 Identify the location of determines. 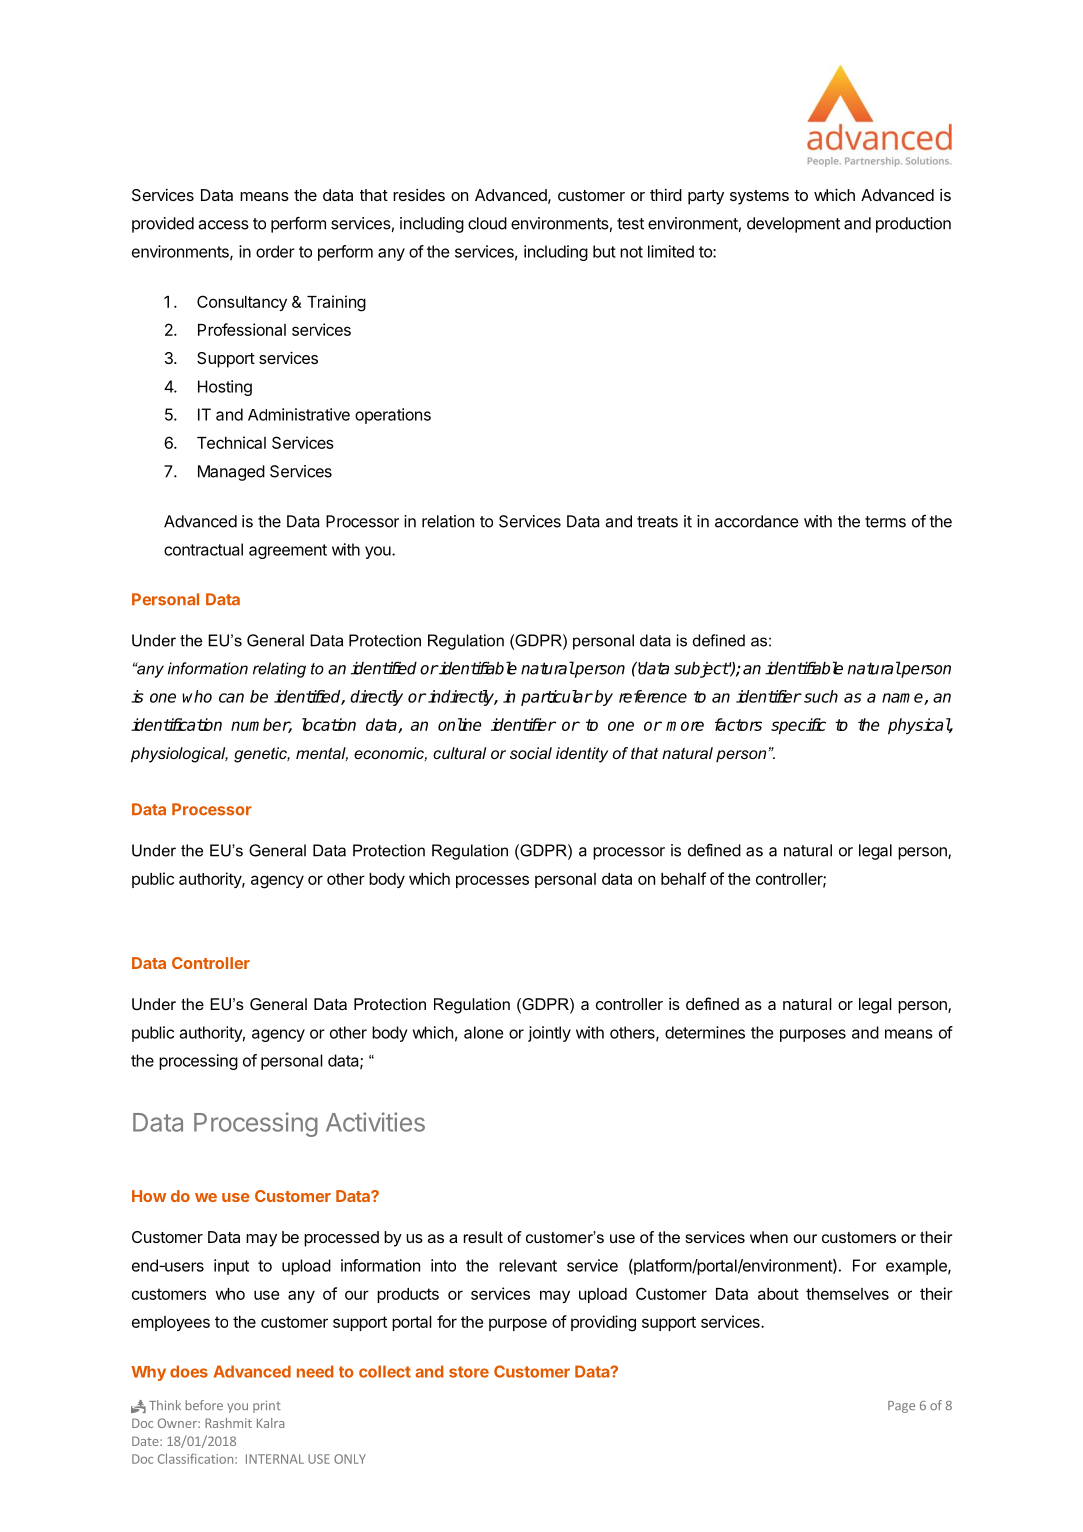
(705, 1032).
